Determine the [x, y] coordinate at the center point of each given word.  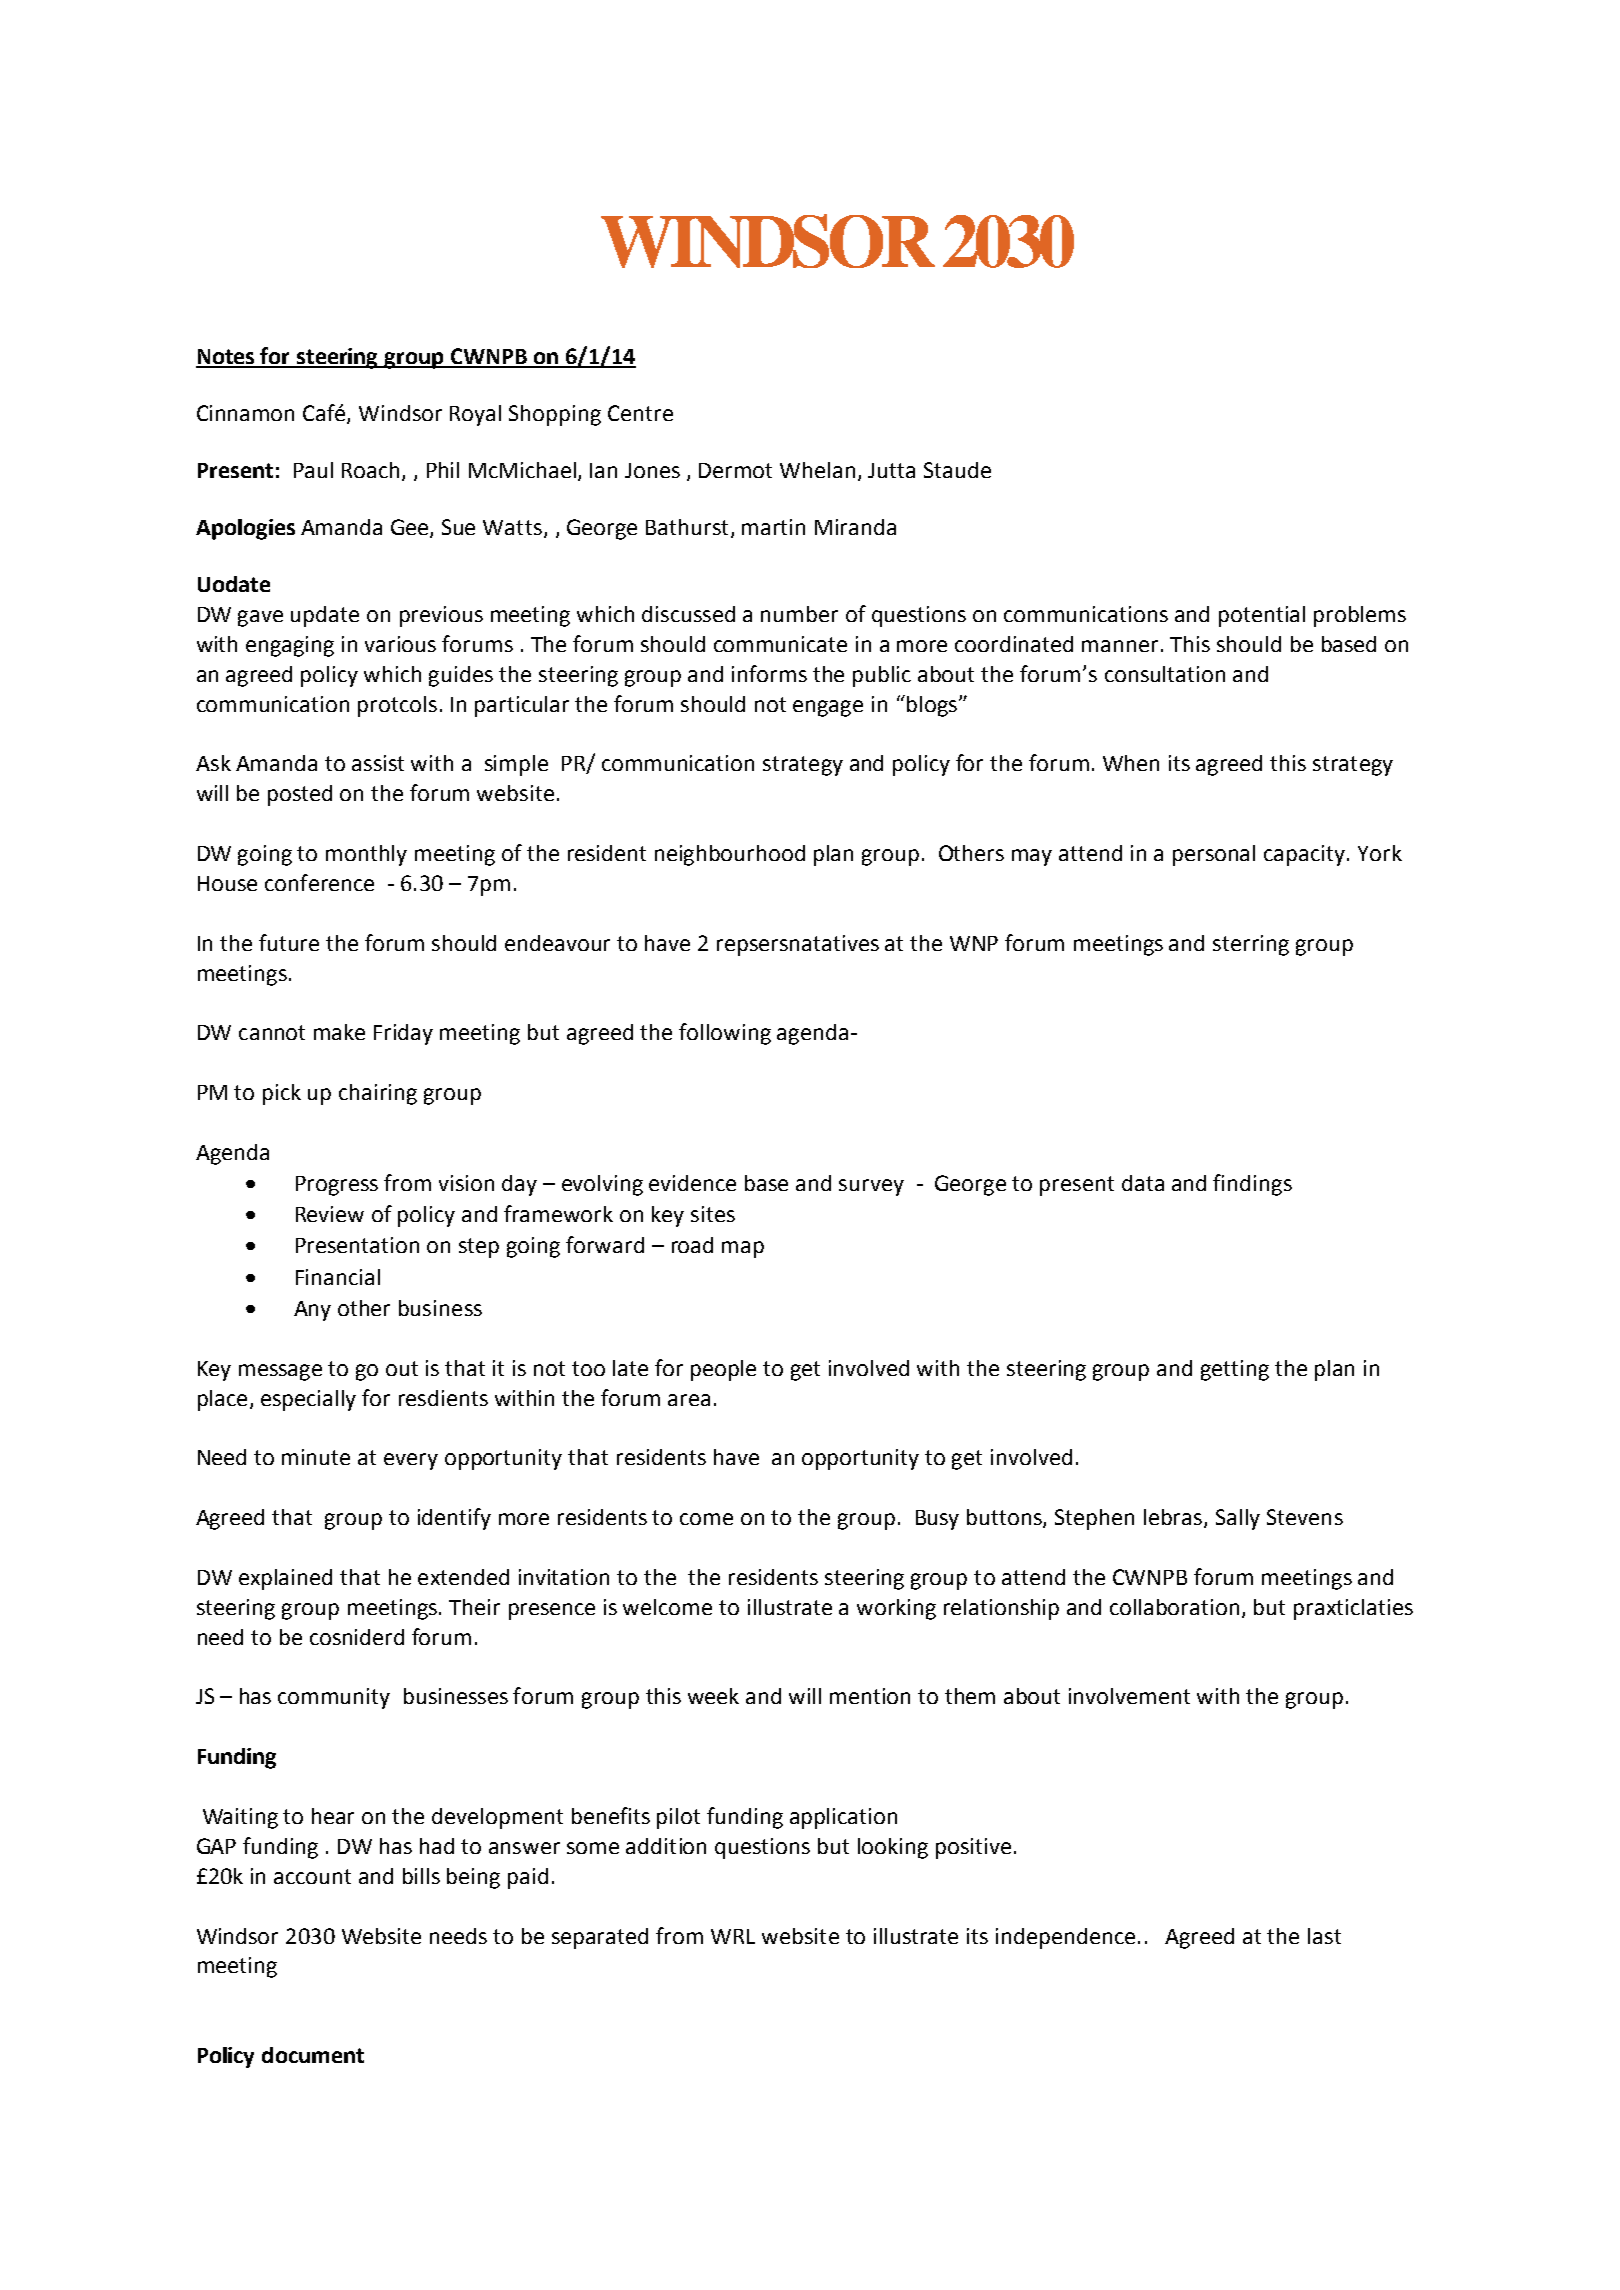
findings [1252, 1185]
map [743, 1249]
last [1324, 1936]
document [313, 2055]
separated [600, 1938]
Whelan [817, 470]
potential [1262, 616]
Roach [370, 470]
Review [330, 1214]
